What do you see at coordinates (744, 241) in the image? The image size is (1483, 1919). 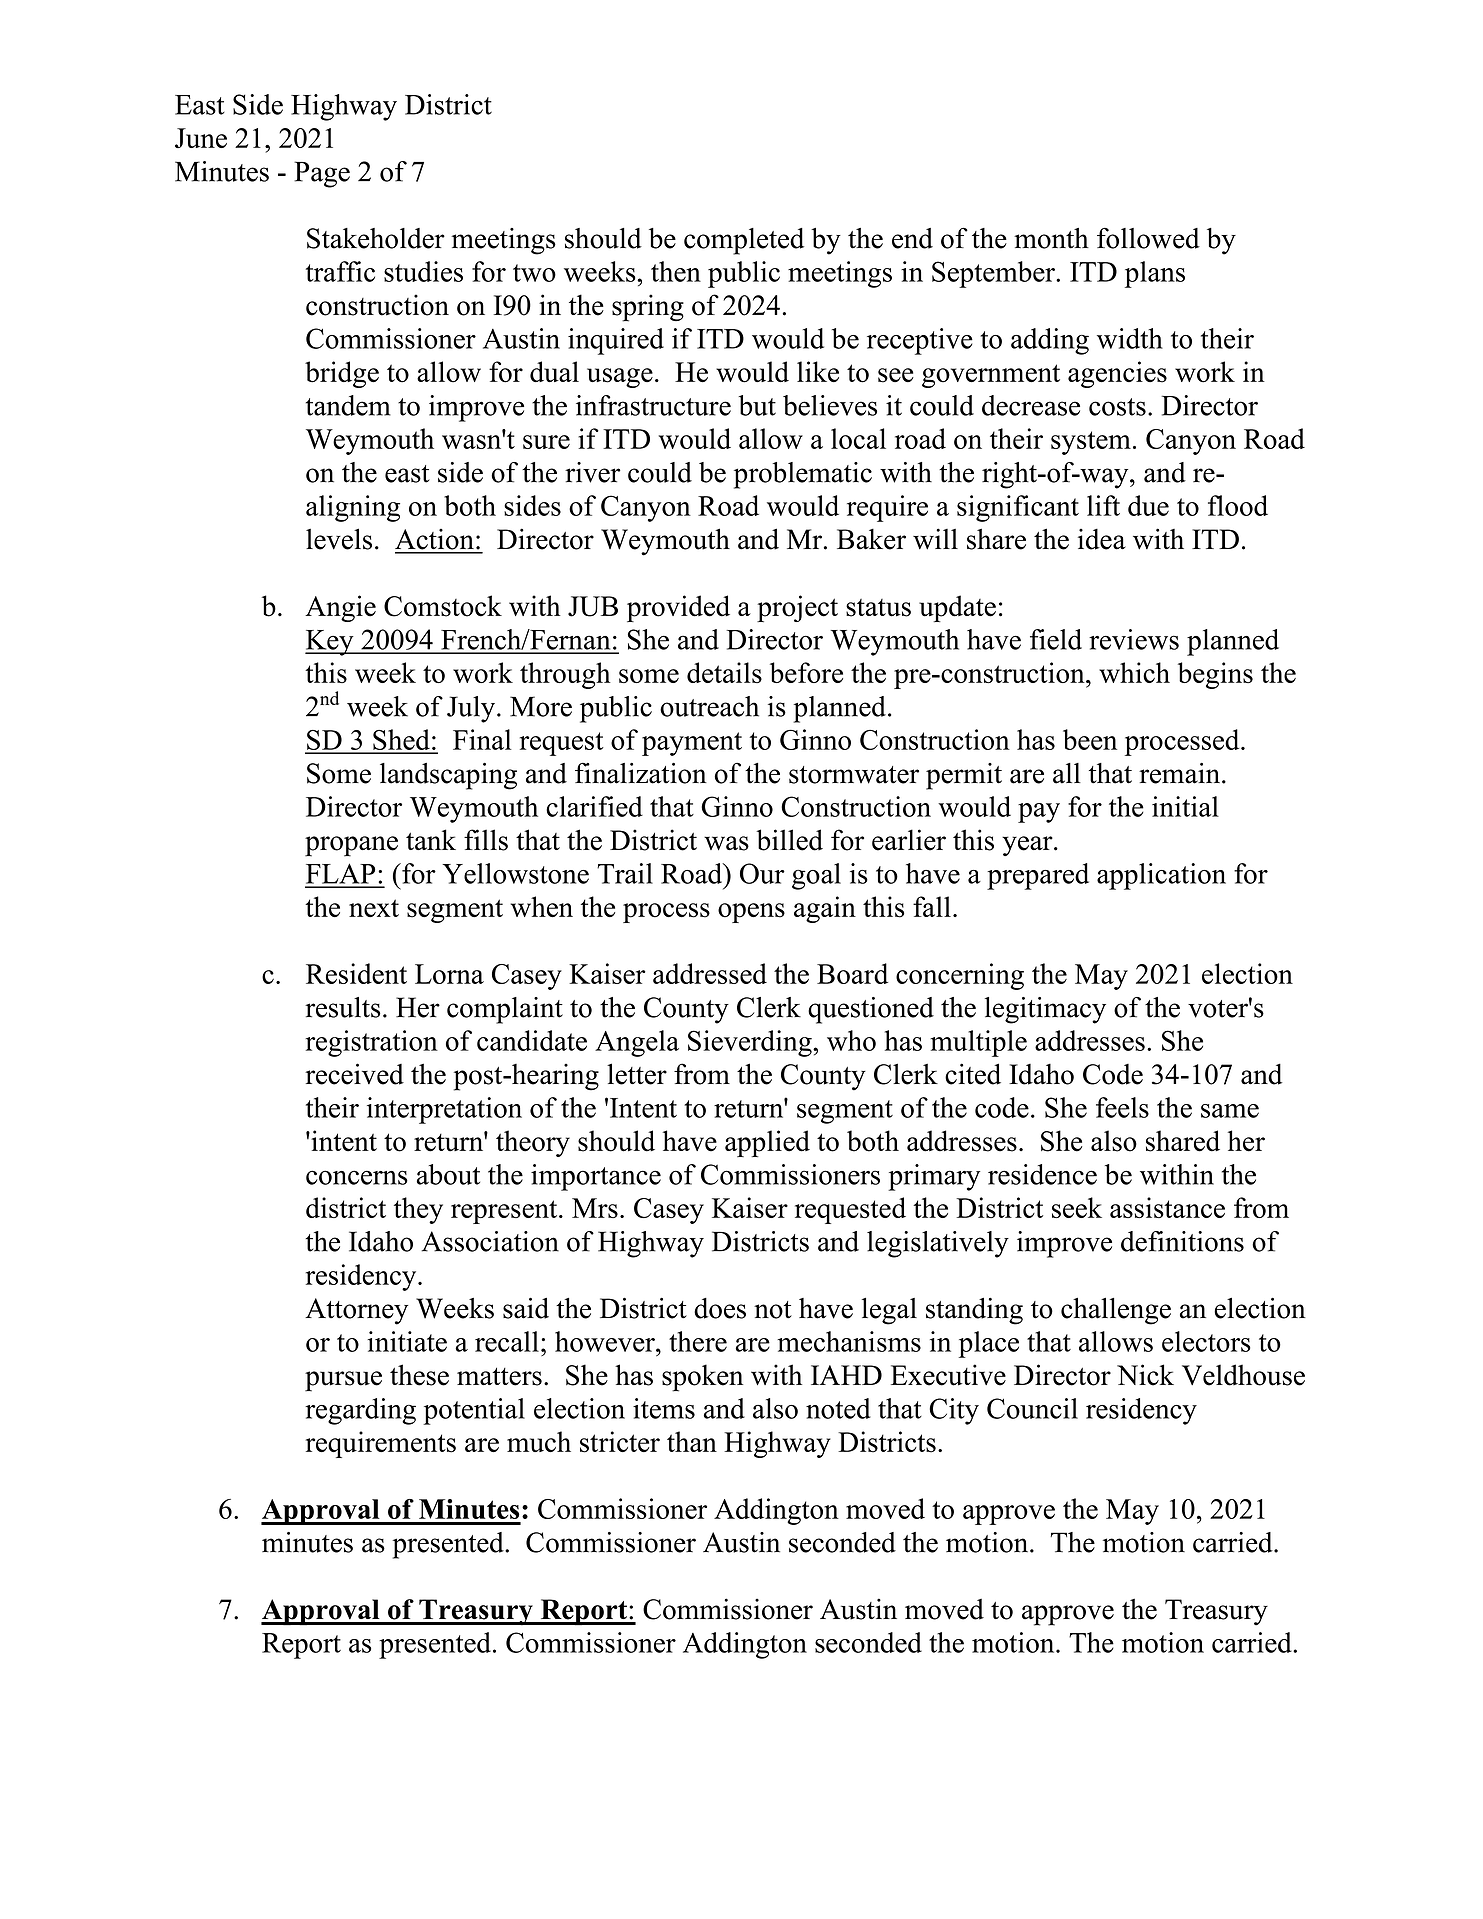 I see `completed` at bounding box center [744, 241].
